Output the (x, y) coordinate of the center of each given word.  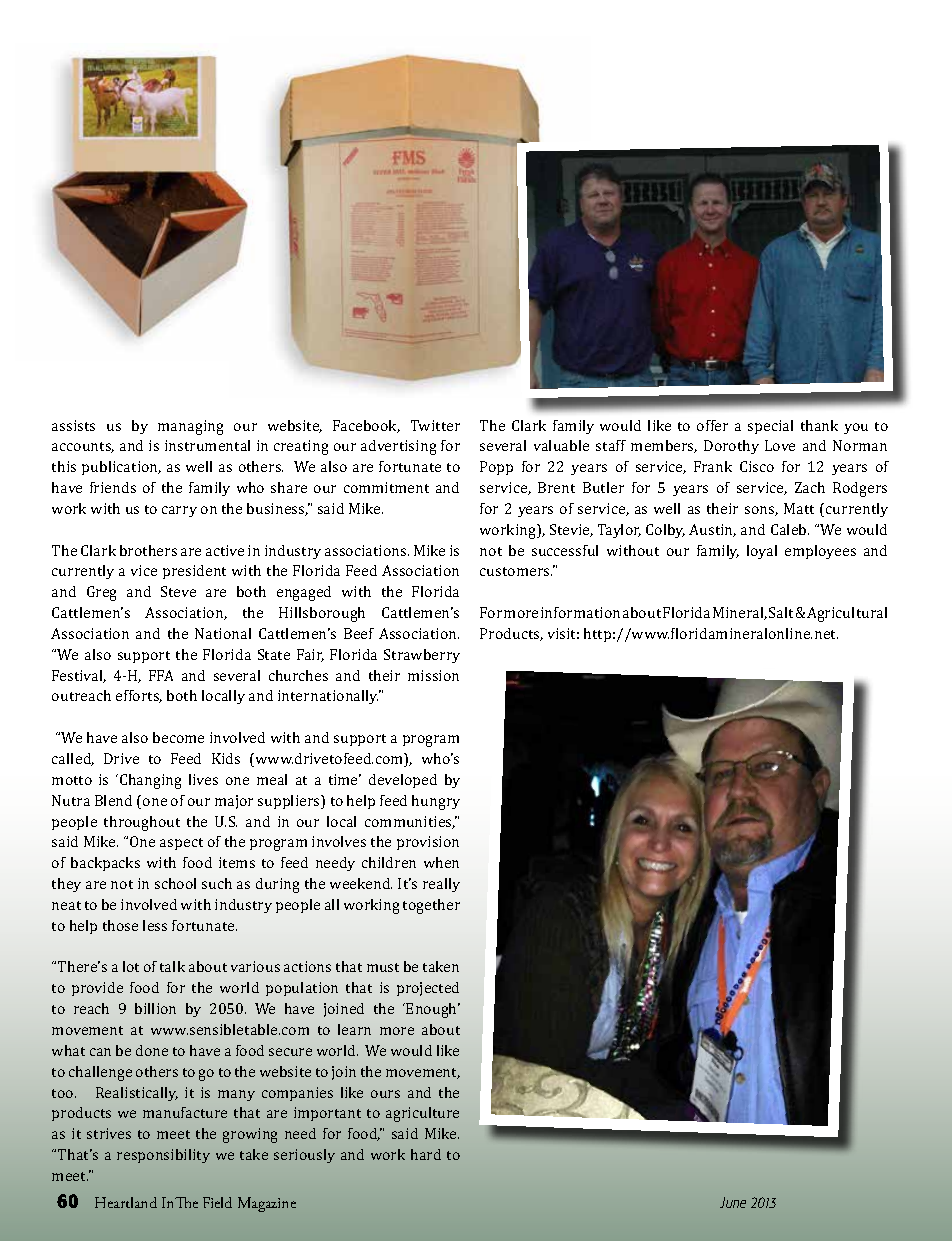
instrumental (207, 445)
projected (428, 989)
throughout (142, 823)
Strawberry (422, 656)
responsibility (163, 1156)
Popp (496, 468)
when (441, 862)
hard (426, 1154)
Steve (178, 591)
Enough (432, 1010)
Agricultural (847, 614)
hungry (436, 802)
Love (780, 445)
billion (155, 1008)
